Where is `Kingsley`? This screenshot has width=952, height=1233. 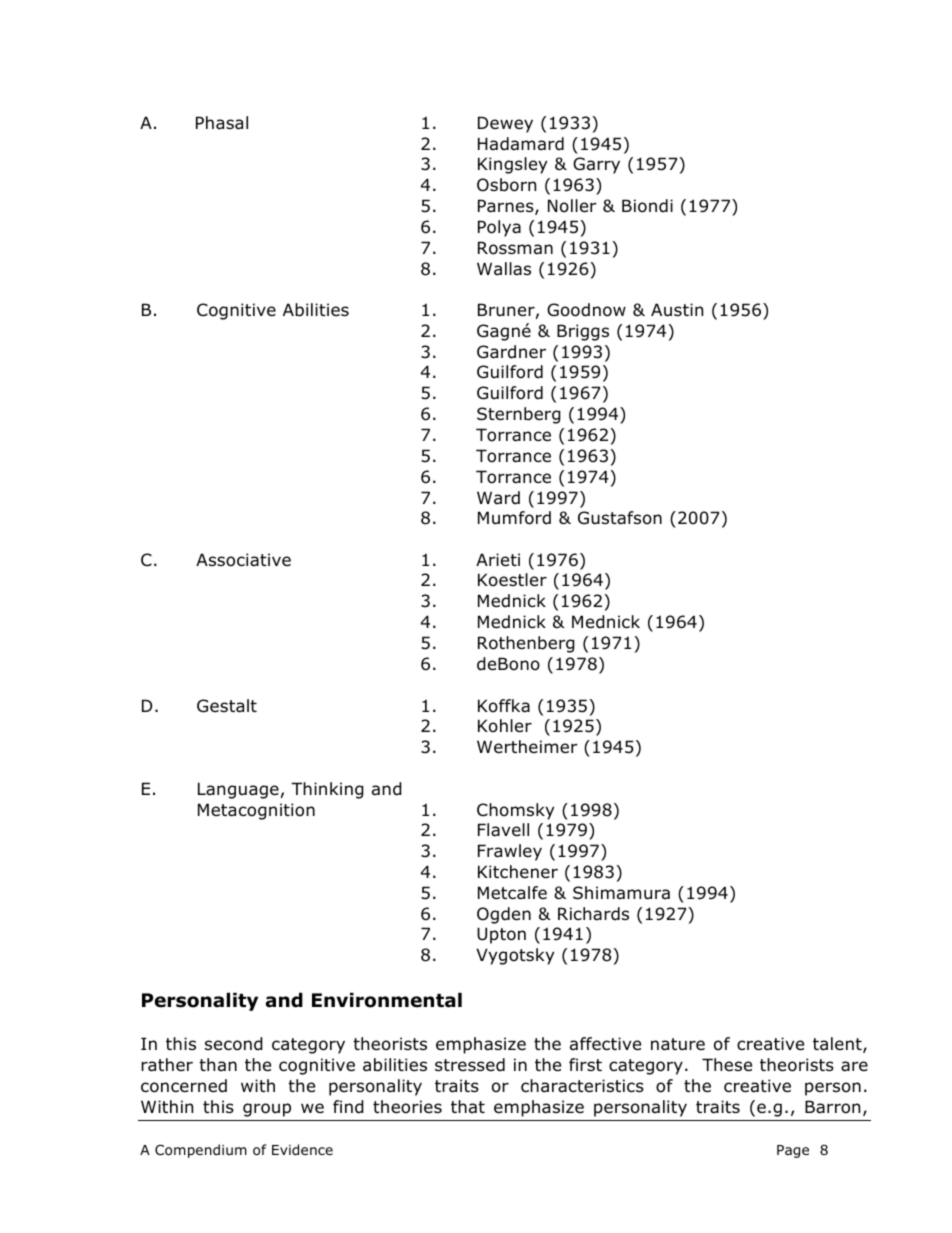 Kingsley is located at coordinates (512, 165).
